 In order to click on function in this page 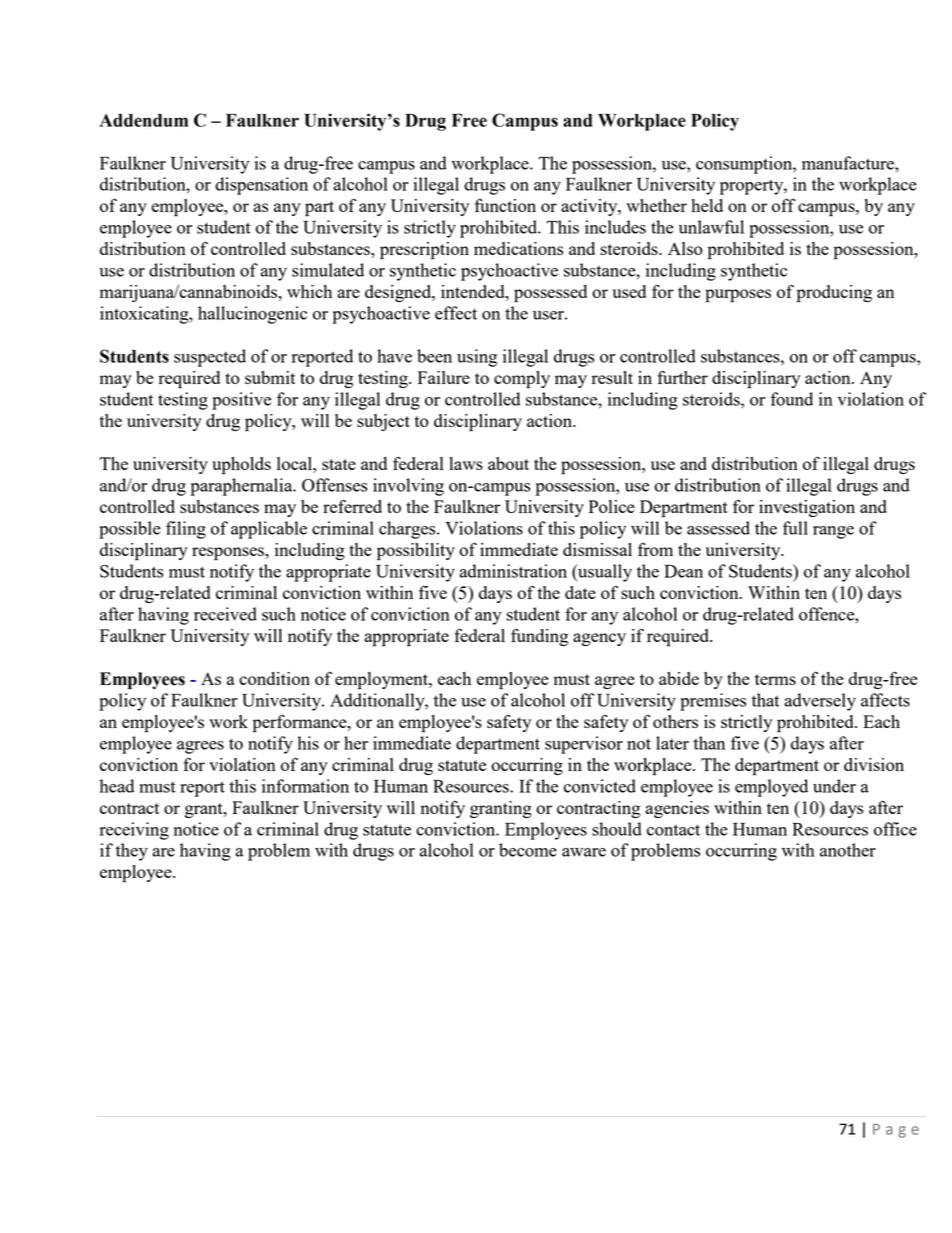, I will do `click(505, 205)`.
